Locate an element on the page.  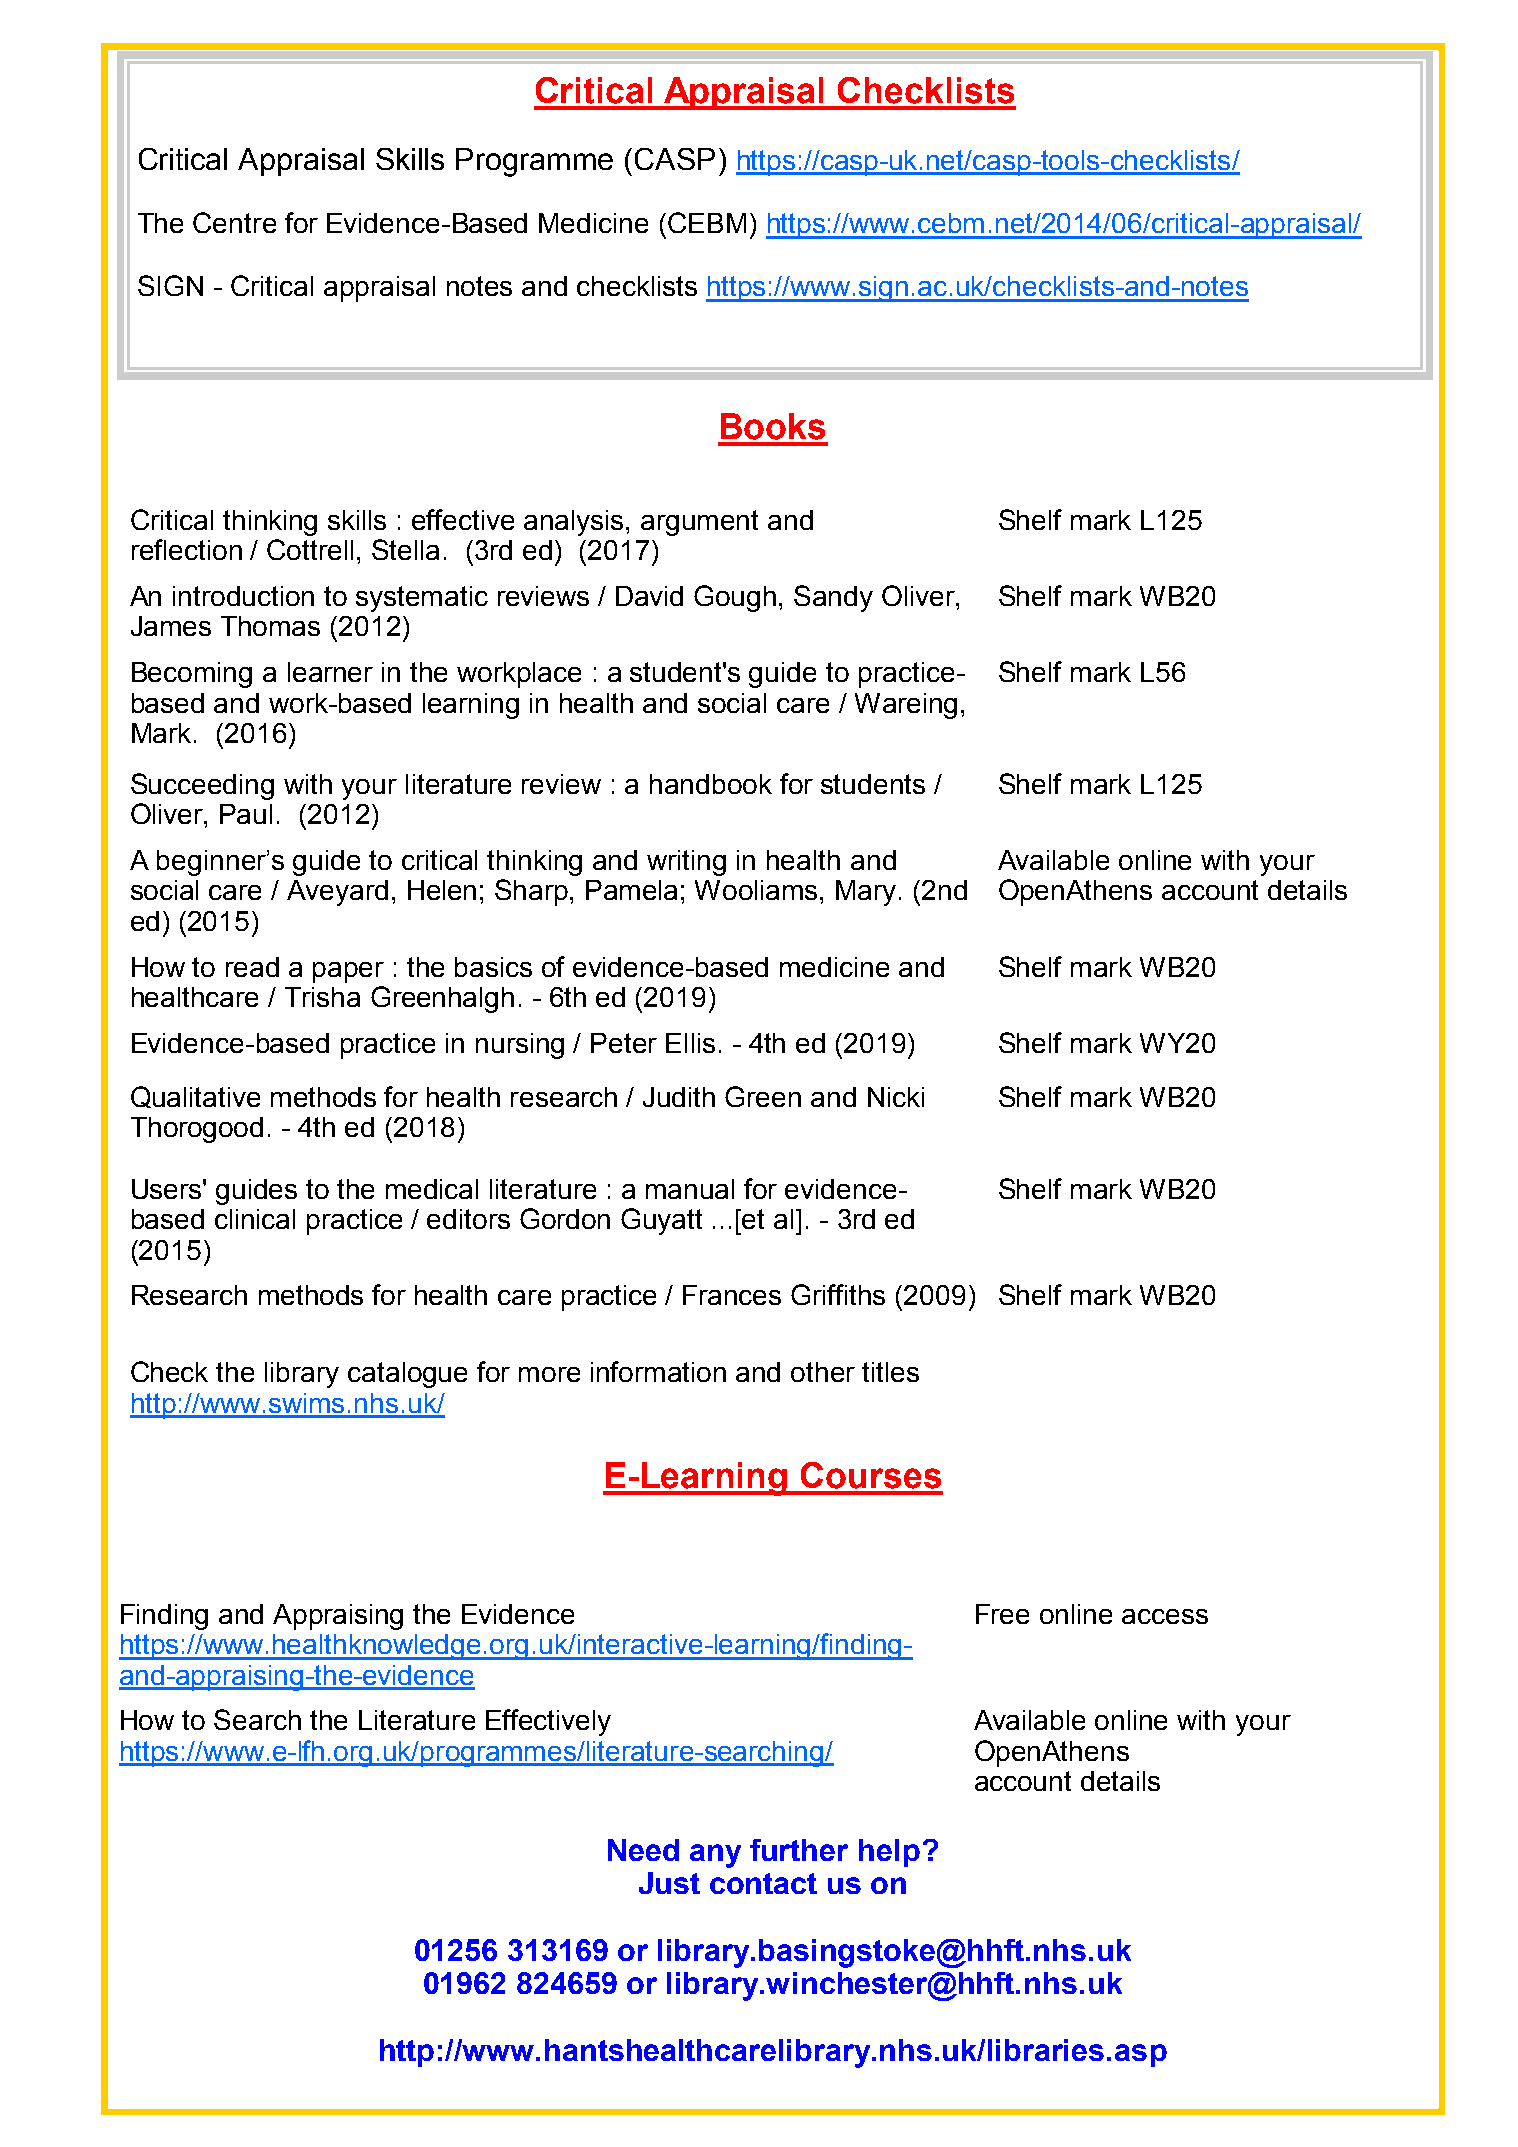
Ellis is located at coordinates (690, 1043).
